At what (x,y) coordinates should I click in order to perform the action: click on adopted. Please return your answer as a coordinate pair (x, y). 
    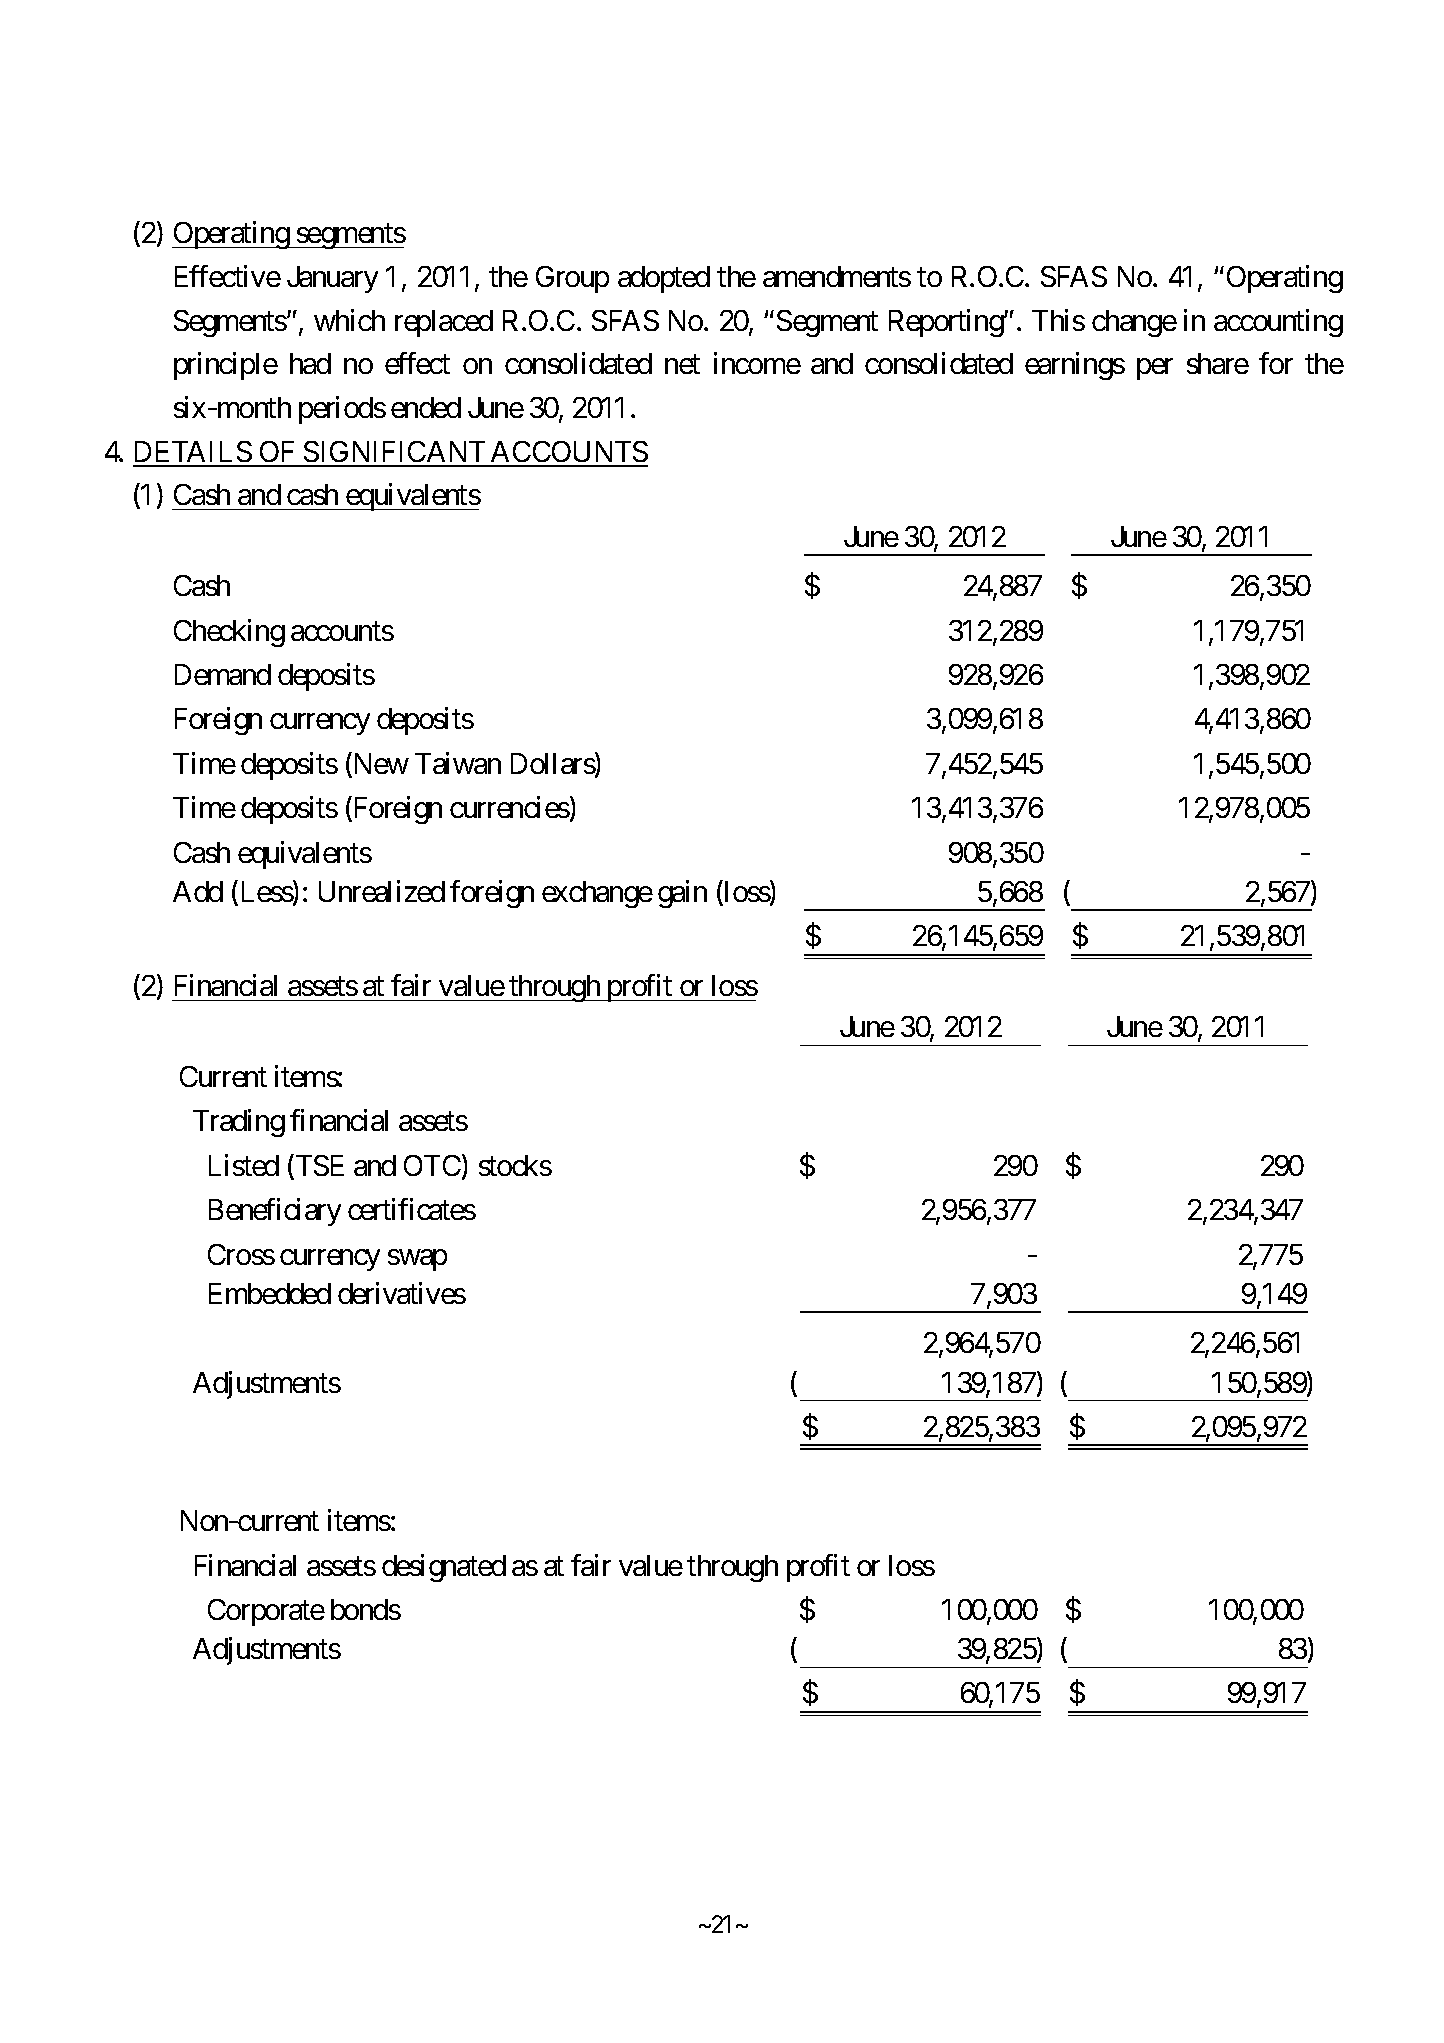
    Looking at the image, I should click on (664, 279).
